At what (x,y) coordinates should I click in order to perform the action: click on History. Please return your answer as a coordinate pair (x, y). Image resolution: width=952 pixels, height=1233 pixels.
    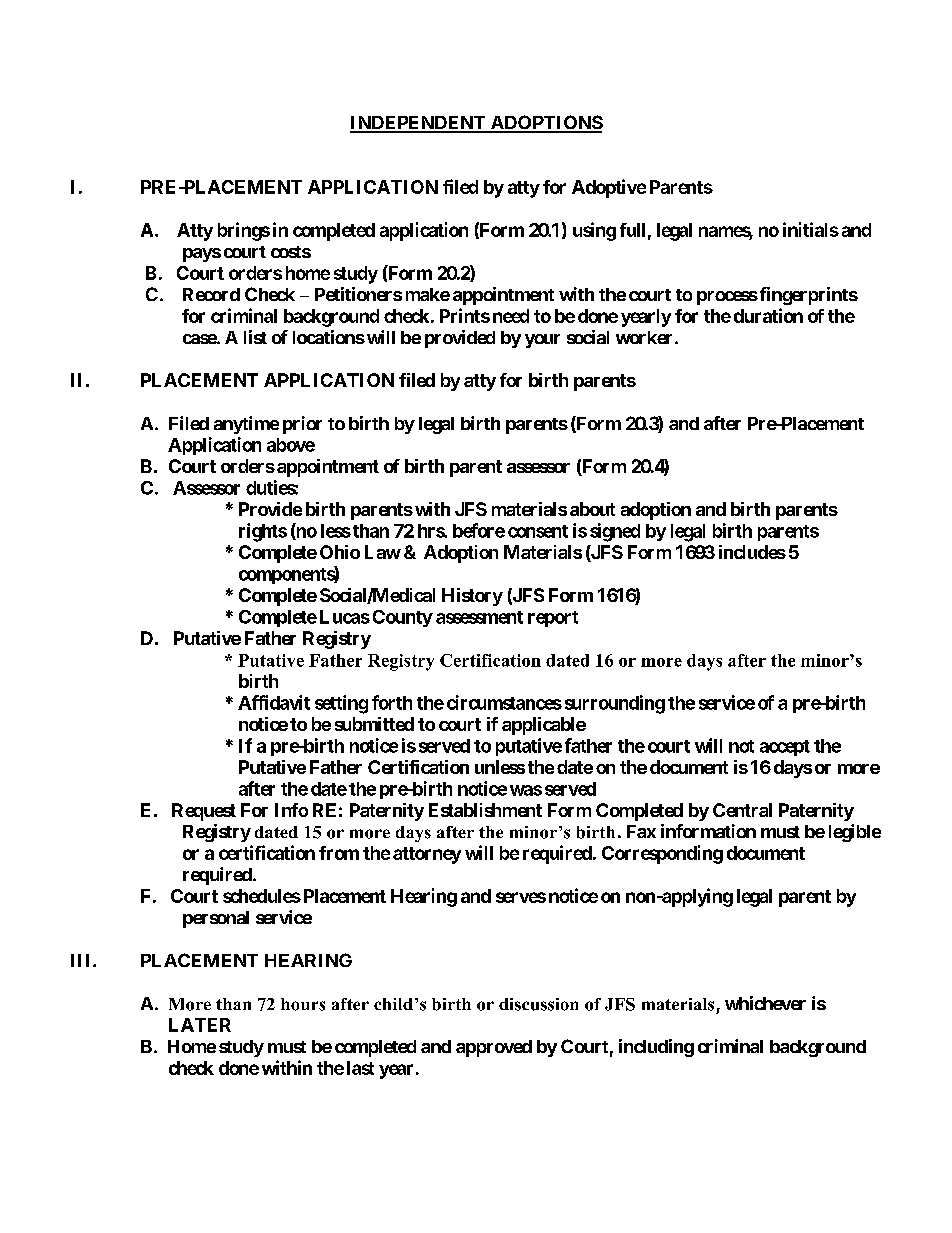
    Looking at the image, I should click on (472, 597).
